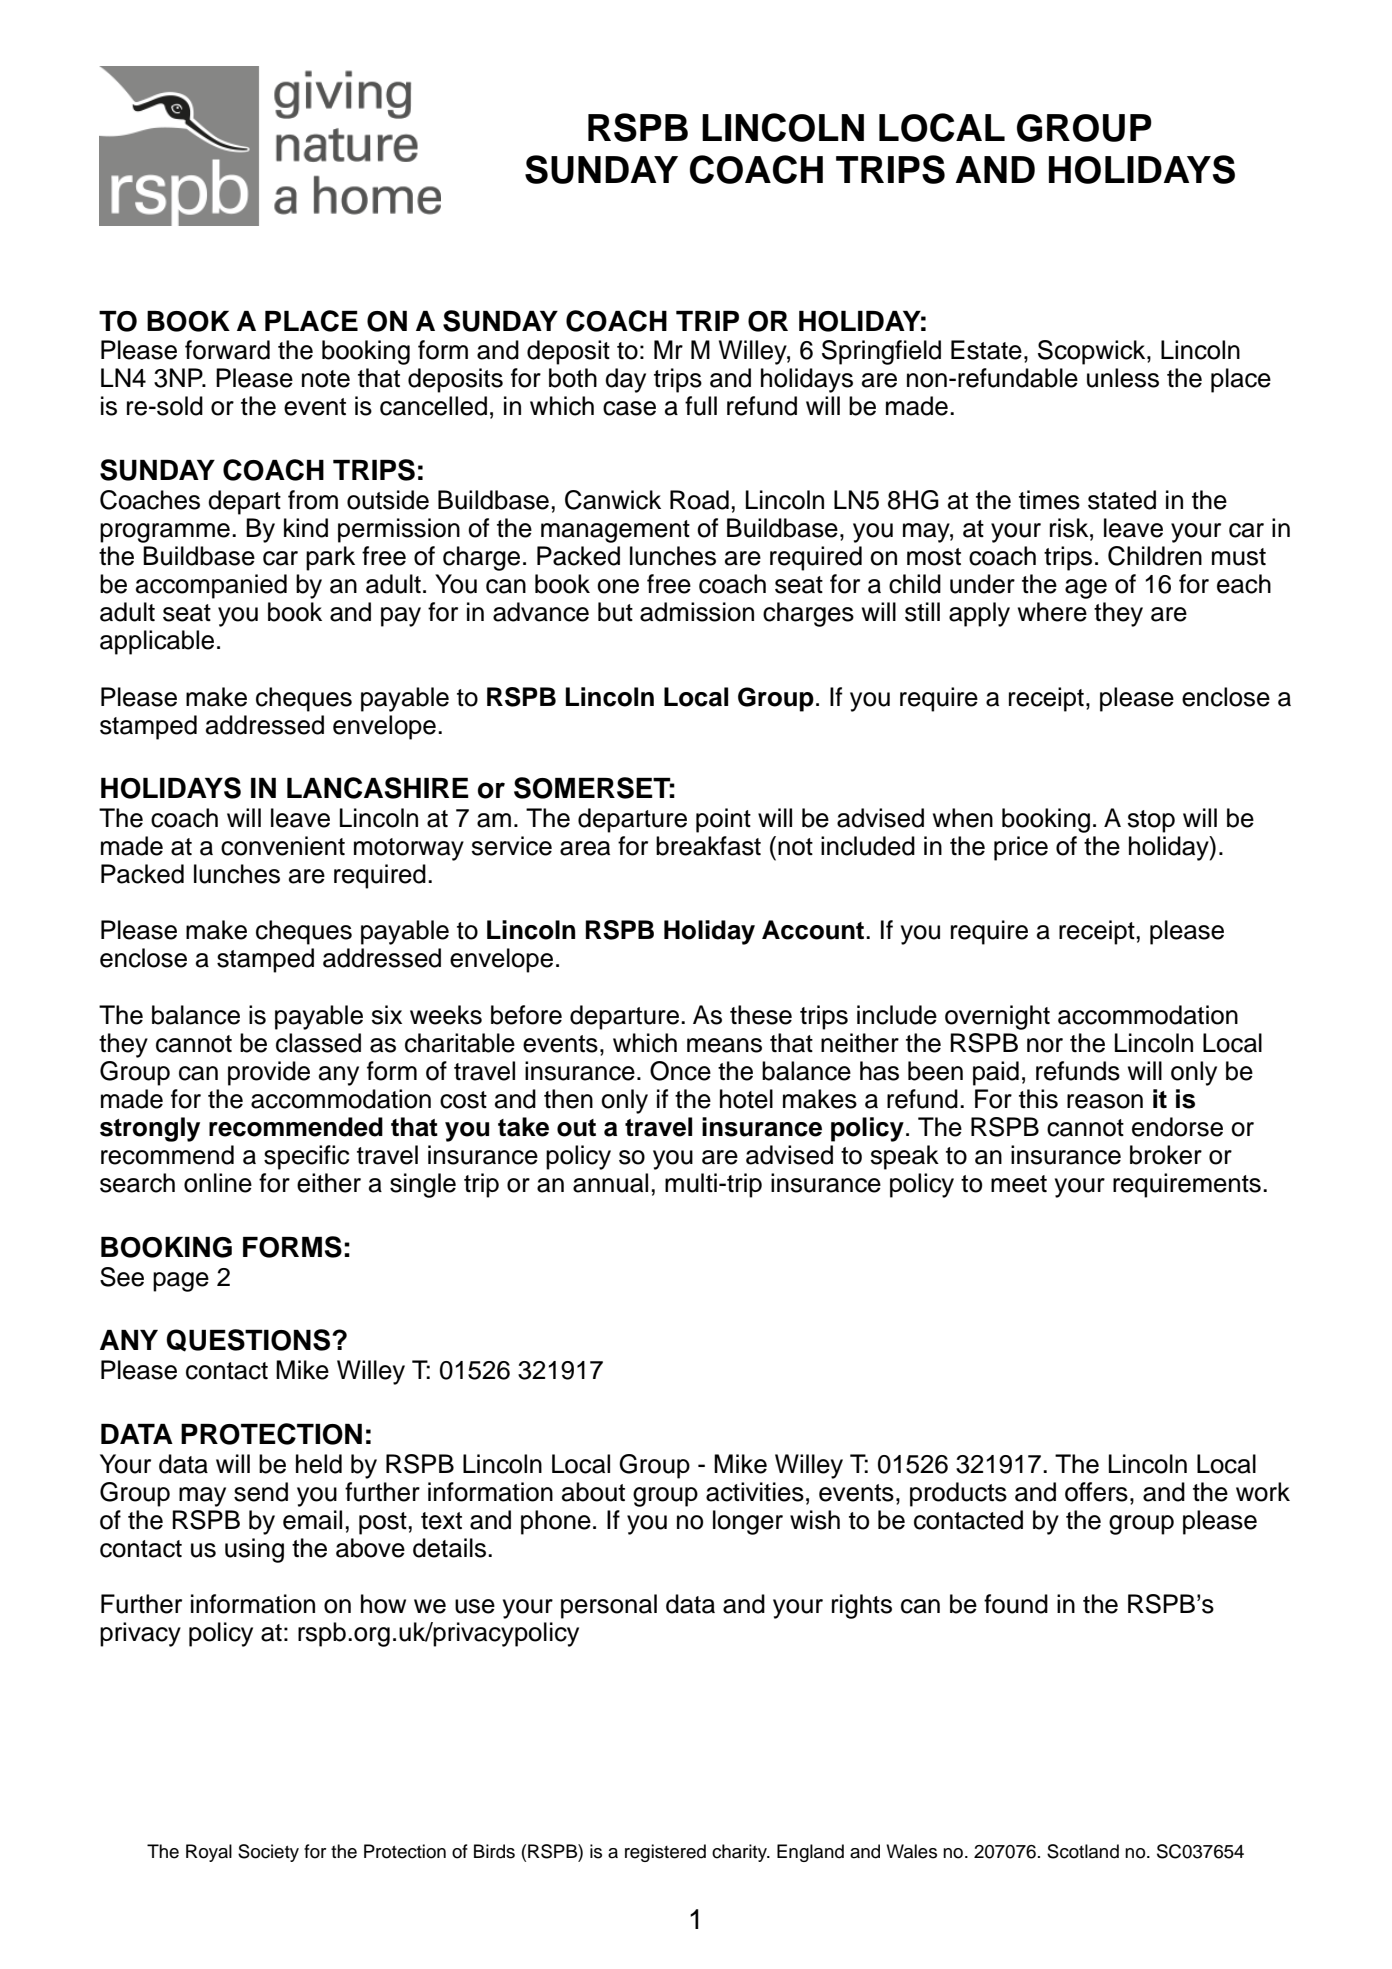 The height and width of the document is (1969, 1392). What do you see at coordinates (1123, 378) in the document?
I see `unless` at bounding box center [1123, 378].
